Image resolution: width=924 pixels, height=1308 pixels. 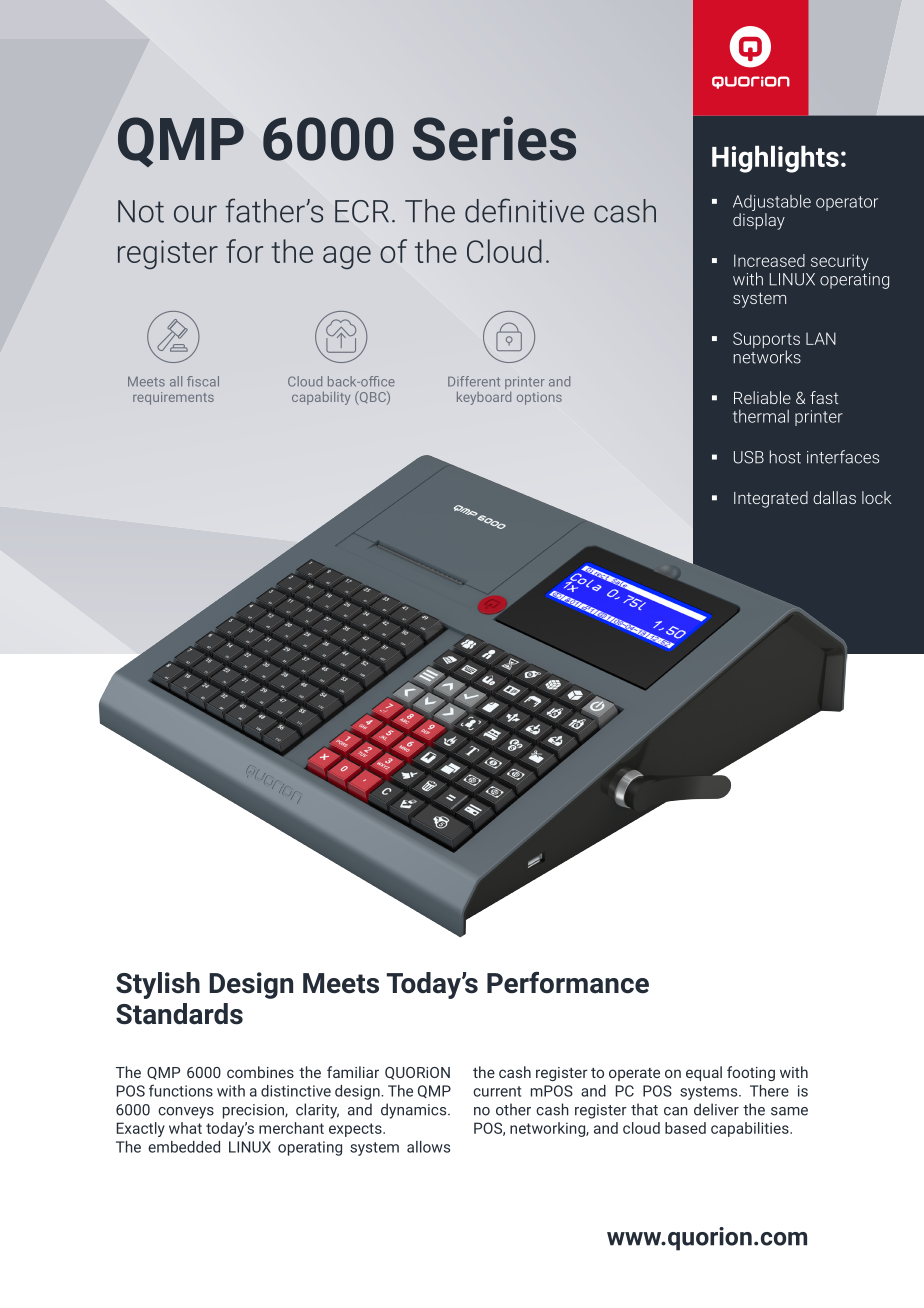 I want to click on same, so click(x=789, y=1111).
